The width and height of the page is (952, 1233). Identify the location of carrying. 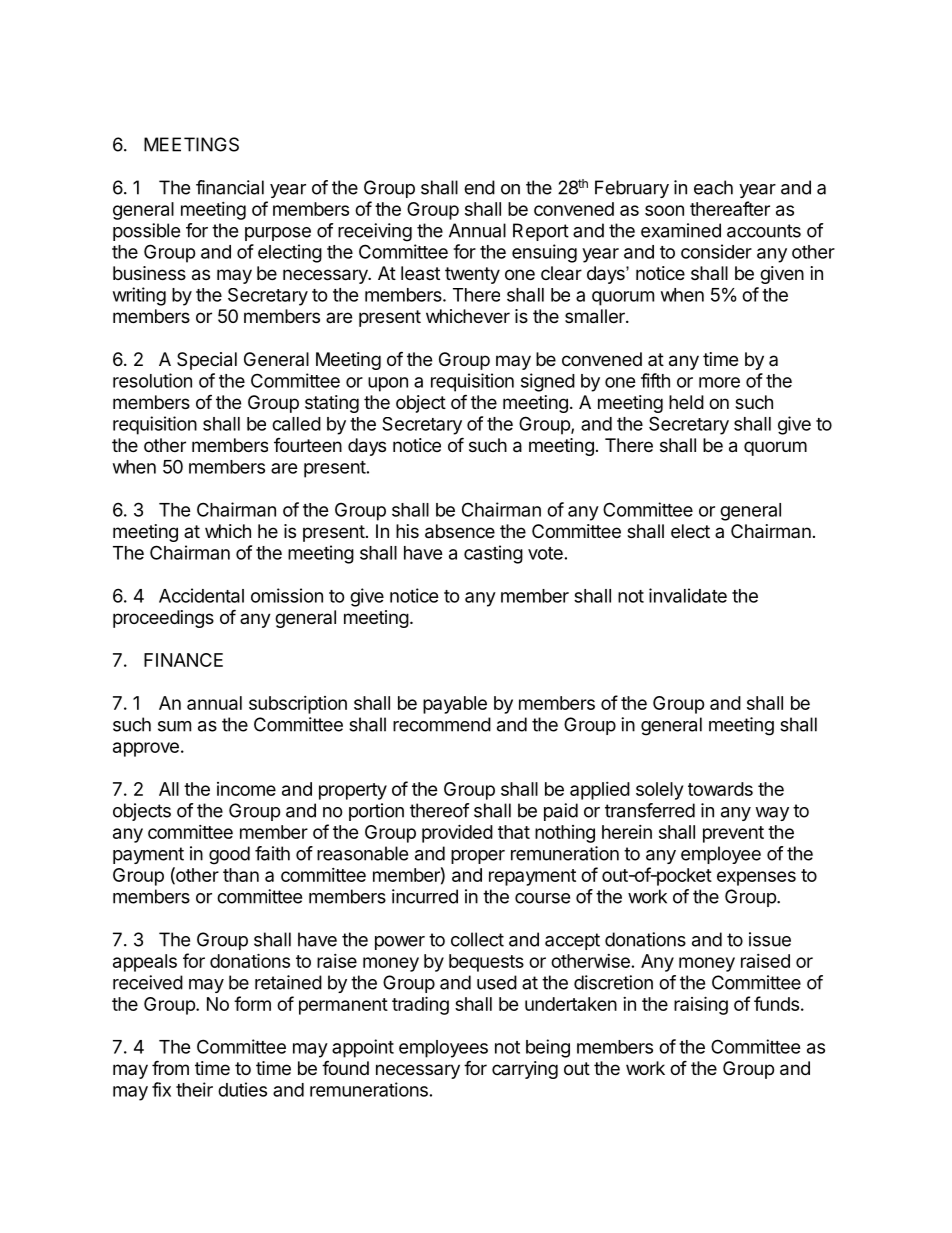
(525, 1070).
